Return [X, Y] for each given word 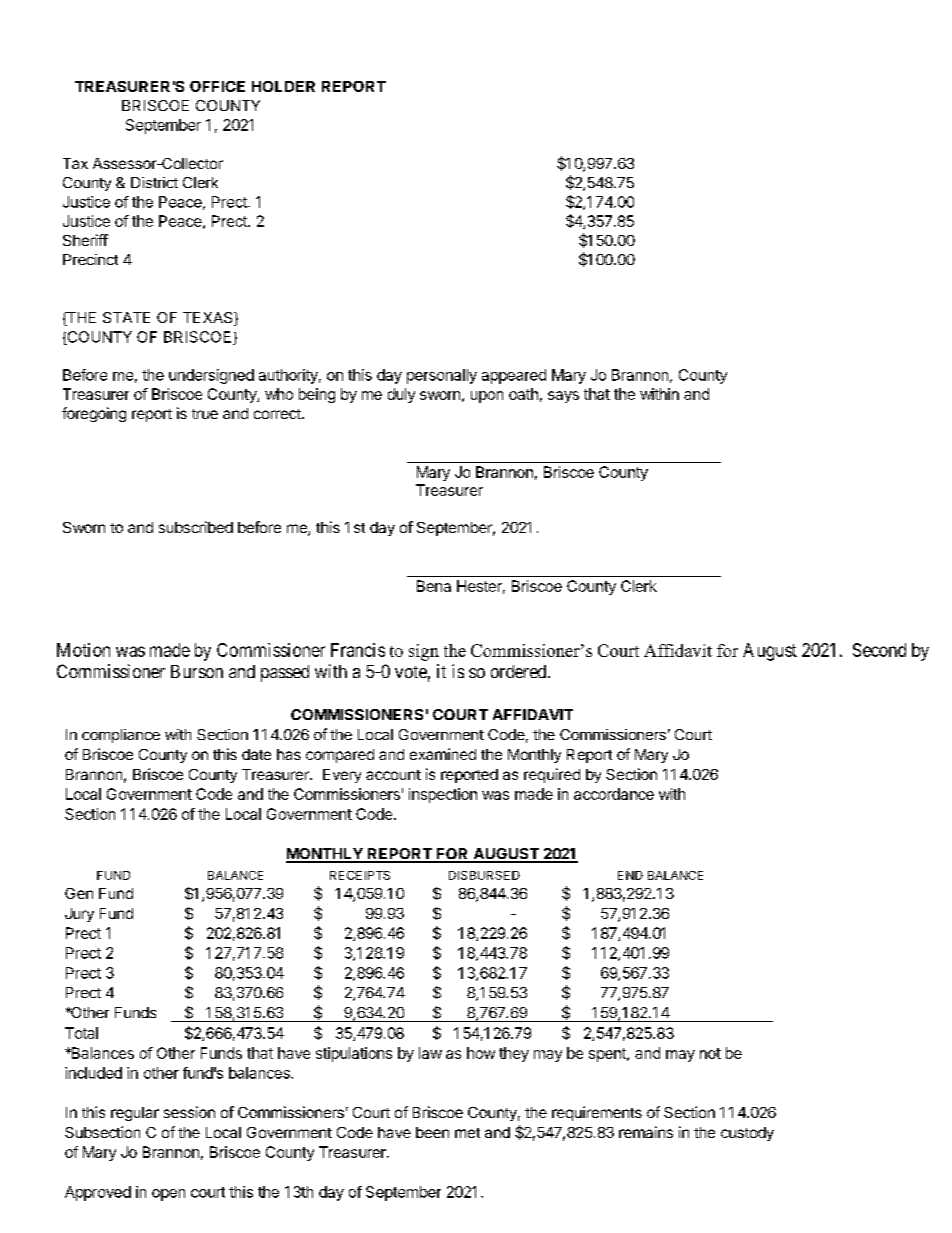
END [630, 875]
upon [487, 397]
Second [879, 650]
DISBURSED [484, 875]
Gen [79, 893]
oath [523, 394]
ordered [520, 671]
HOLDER [283, 86]
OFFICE [217, 86]
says [563, 397]
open [168, 1195]
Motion [83, 650]
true [205, 414]
